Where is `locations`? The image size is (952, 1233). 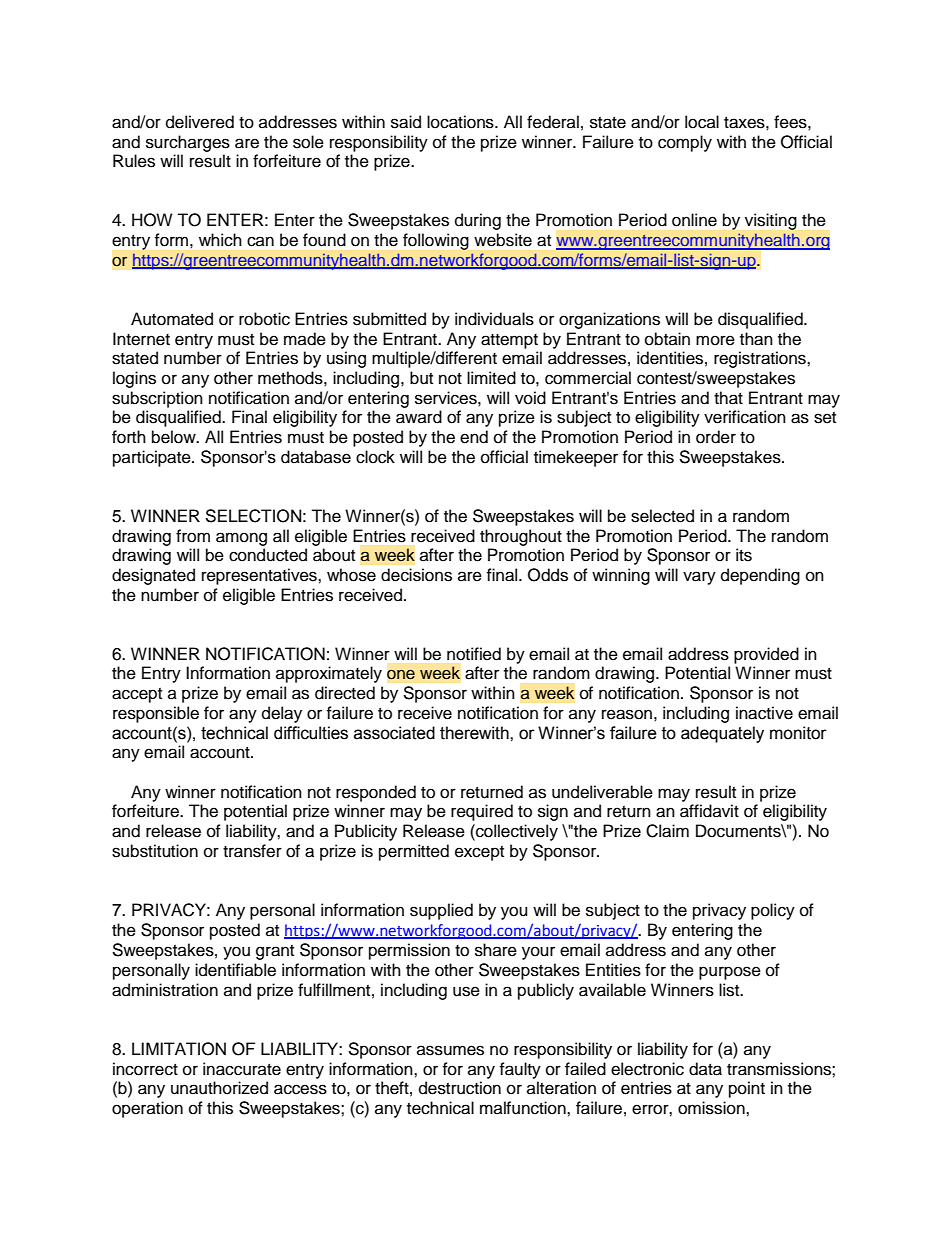 locations is located at coordinates (461, 122).
